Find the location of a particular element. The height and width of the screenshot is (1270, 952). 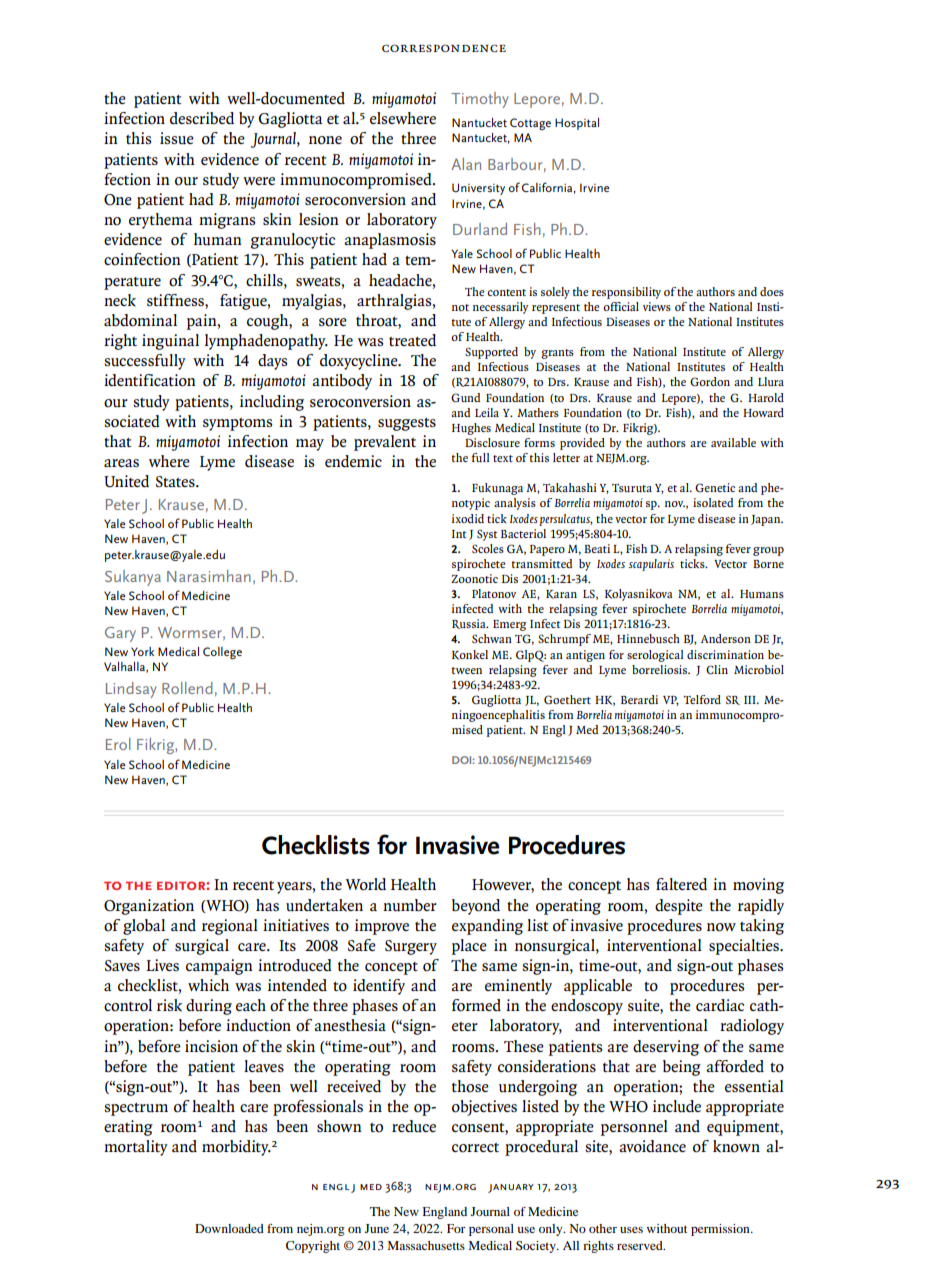

Organization is located at coordinates (149, 907).
